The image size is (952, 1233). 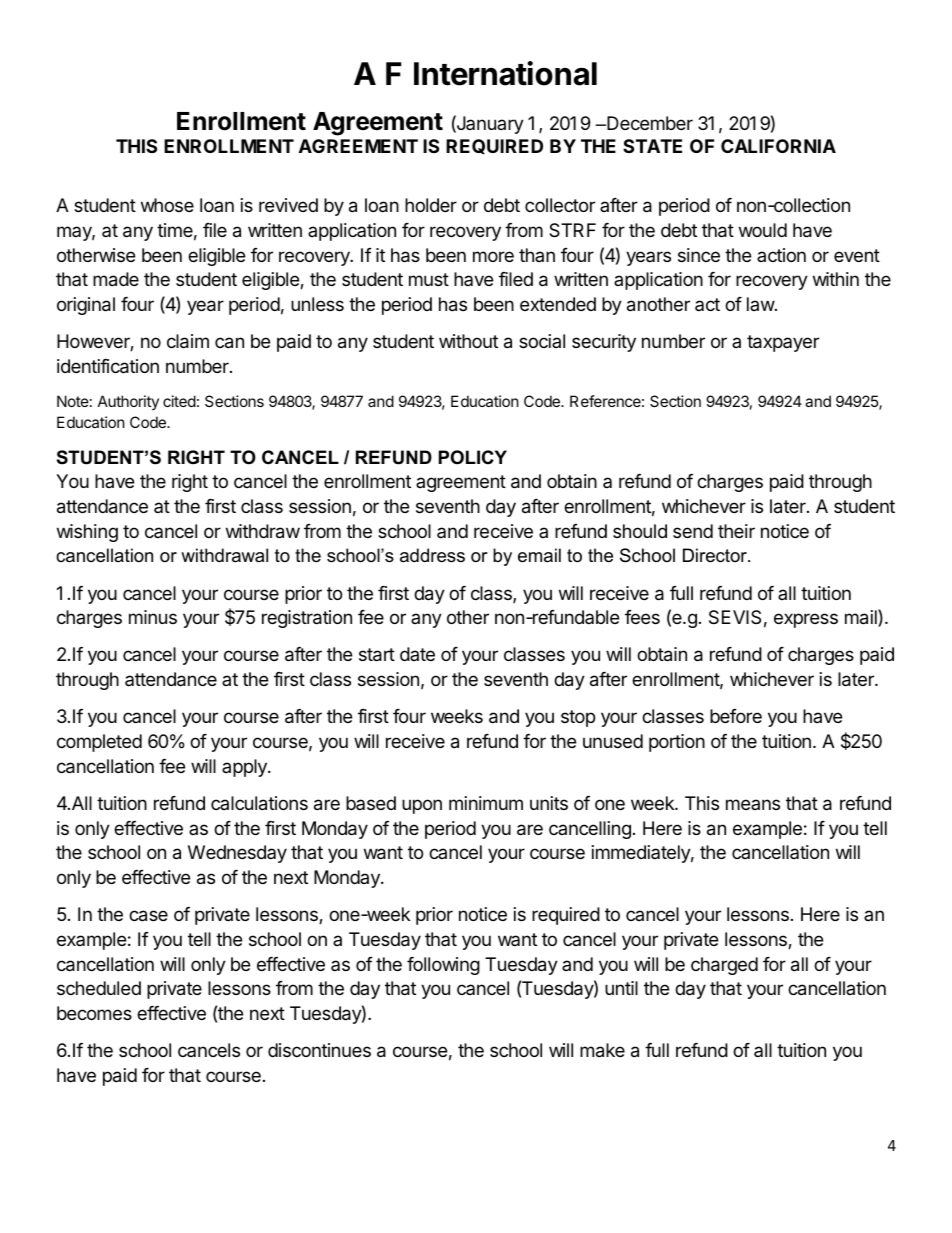 What do you see at coordinates (99, 743) in the page?
I see `completed` at bounding box center [99, 743].
